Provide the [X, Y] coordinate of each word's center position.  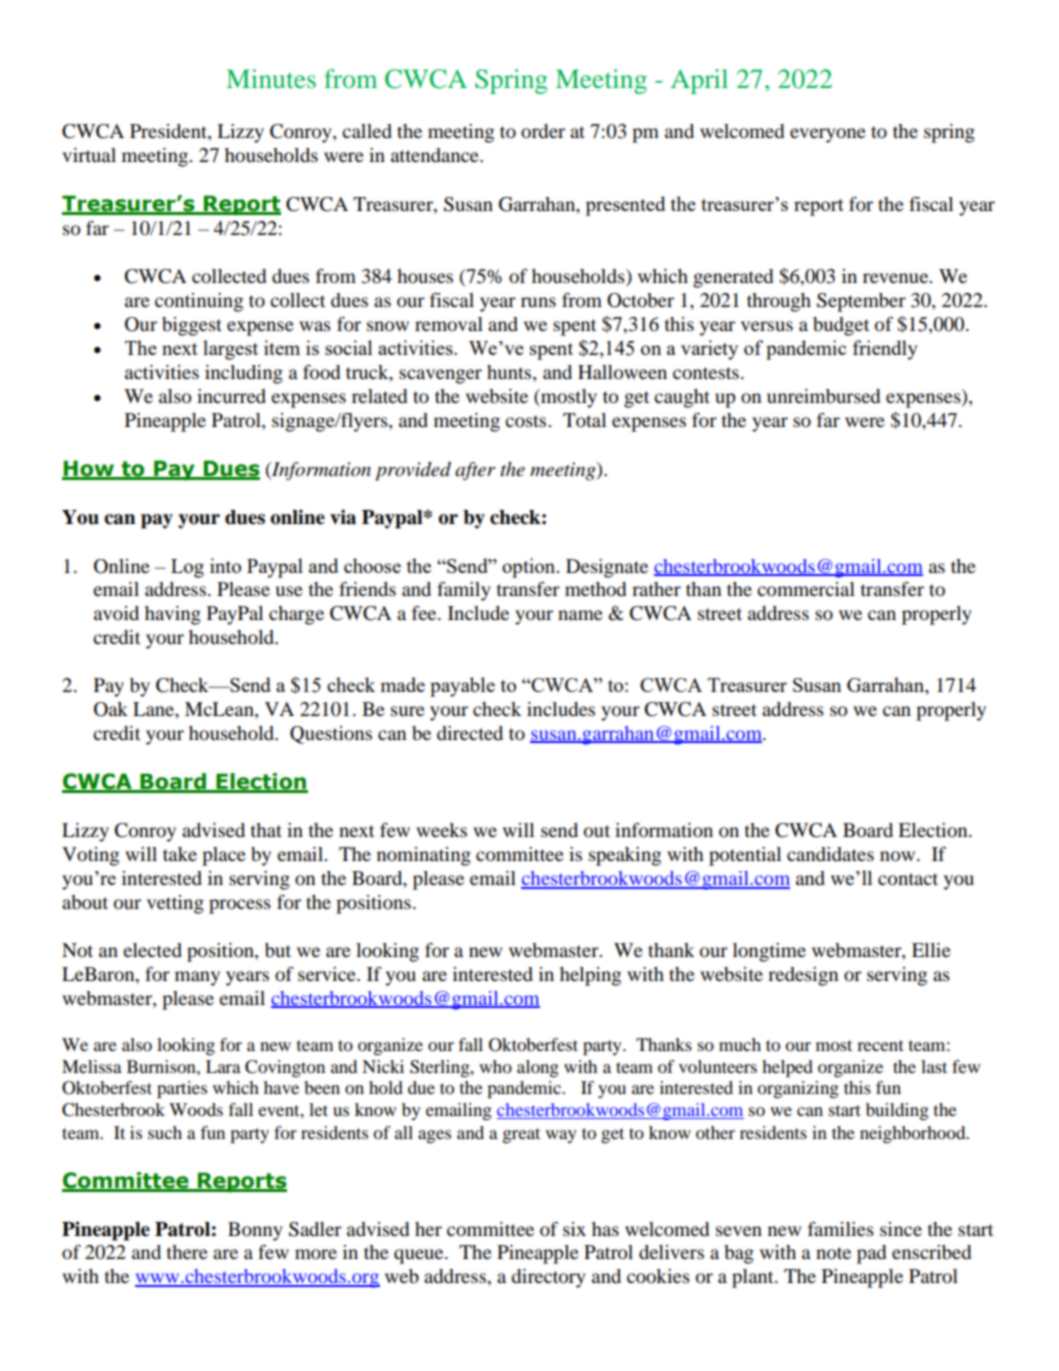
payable [462, 687]
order [543, 131]
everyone [828, 135]
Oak [111, 709]
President [169, 131]
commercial [806, 589]
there [187, 1252]
